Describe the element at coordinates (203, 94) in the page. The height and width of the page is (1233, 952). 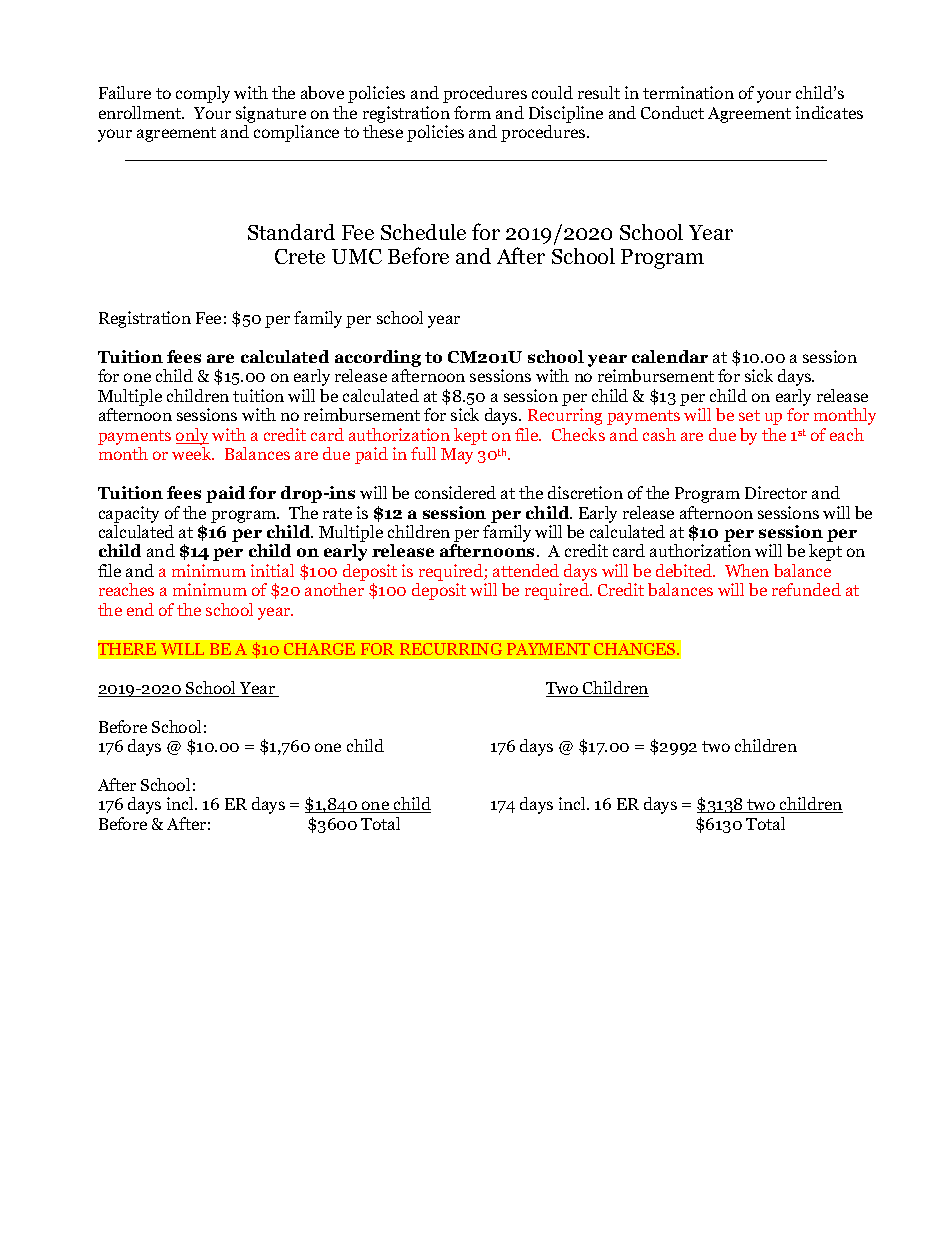
I see `comply` at that location.
